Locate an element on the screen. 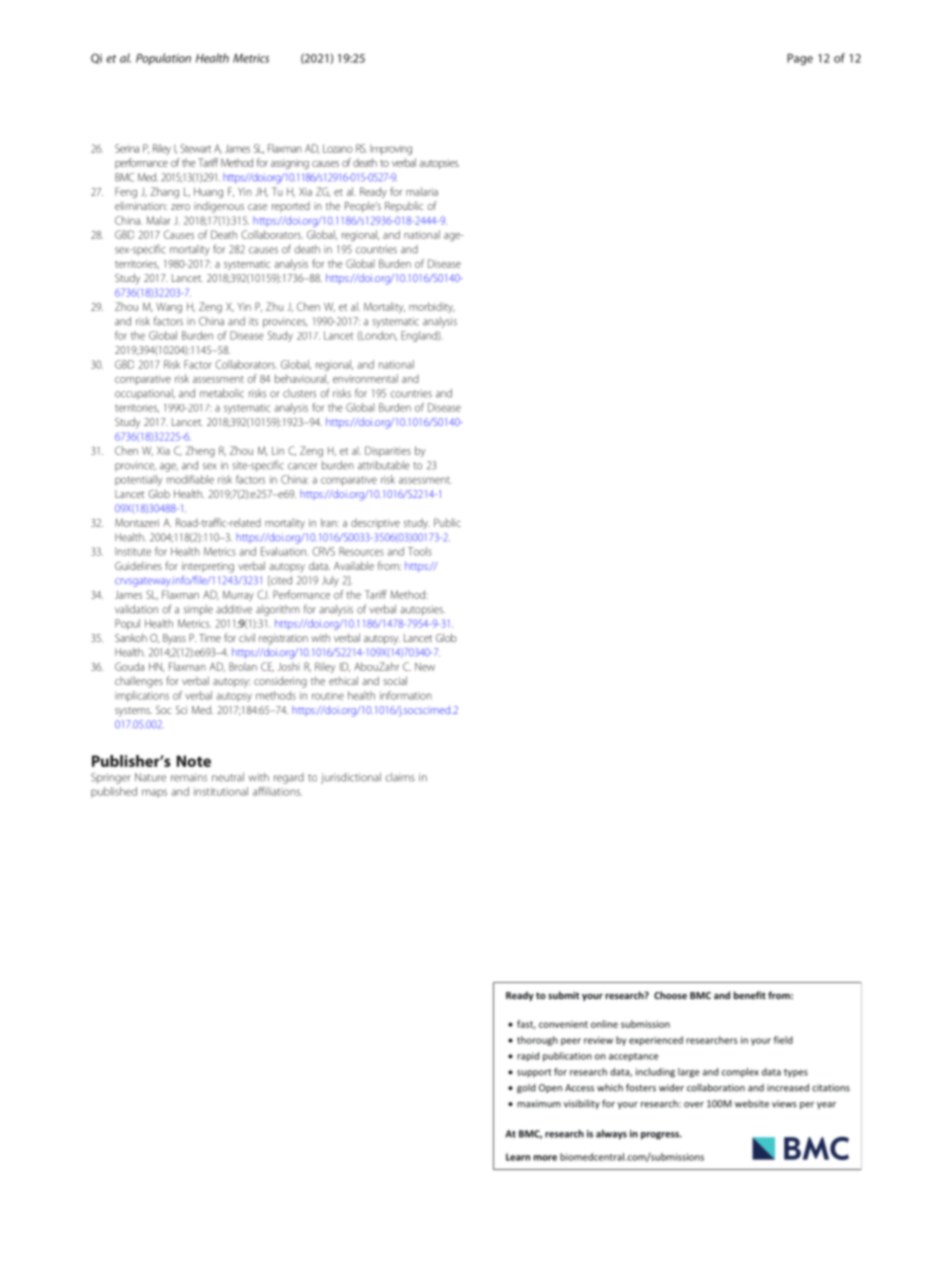  attributable is located at coordinates (384, 465).
